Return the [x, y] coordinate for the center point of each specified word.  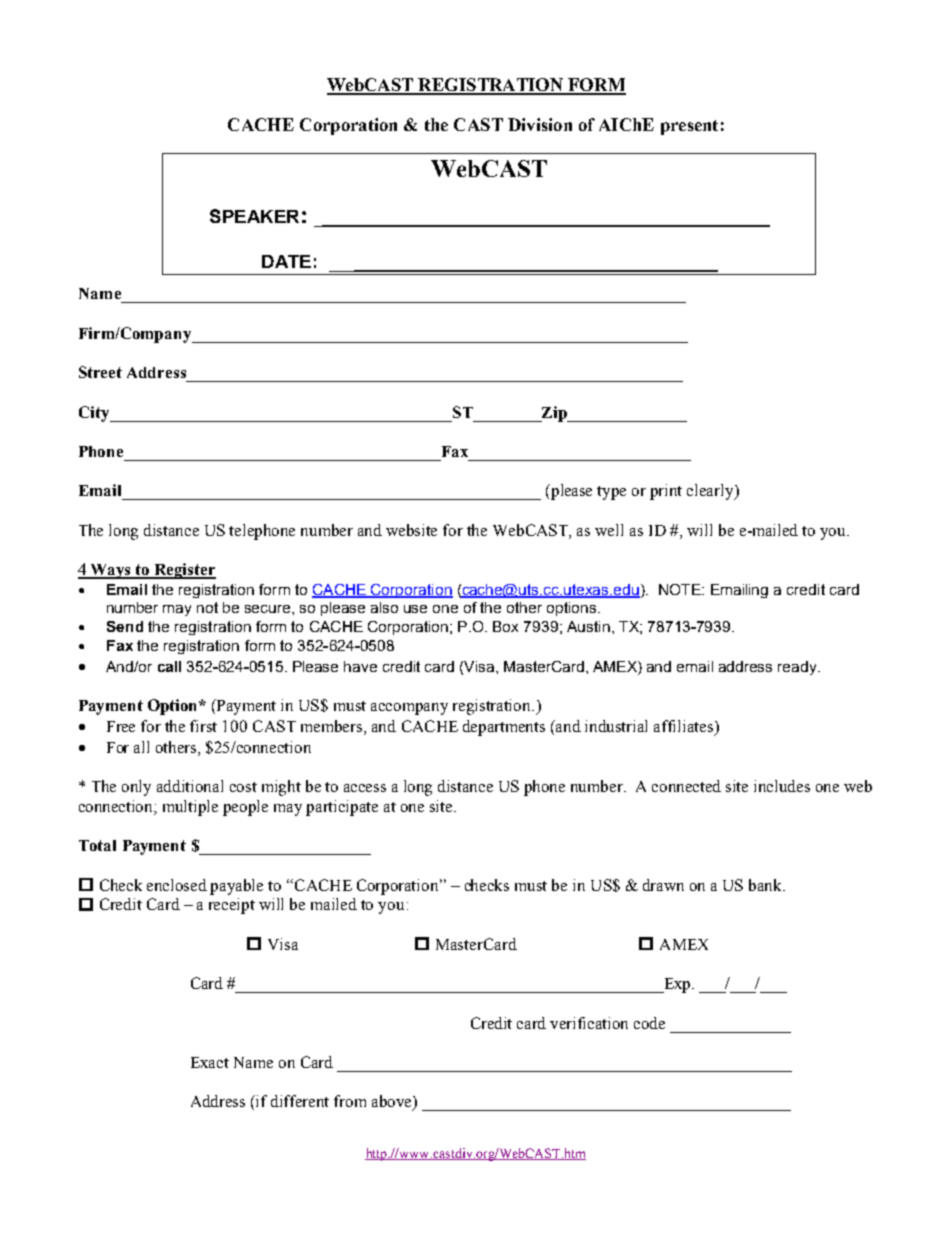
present [689, 127]
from [350, 1101]
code [649, 1023]
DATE [286, 261]
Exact [210, 1062]
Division [540, 124]
